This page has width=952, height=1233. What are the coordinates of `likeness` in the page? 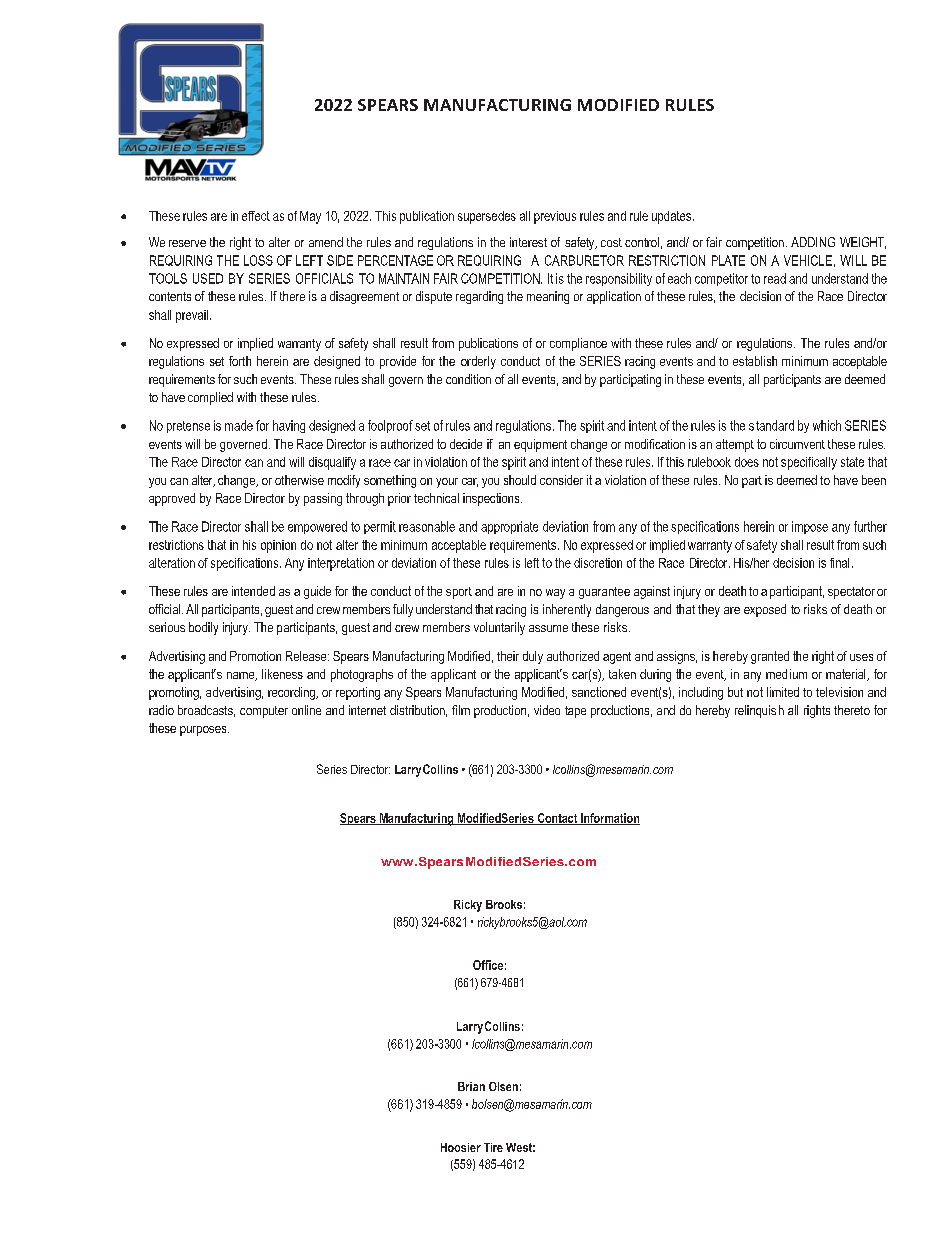 It's located at (282, 674).
